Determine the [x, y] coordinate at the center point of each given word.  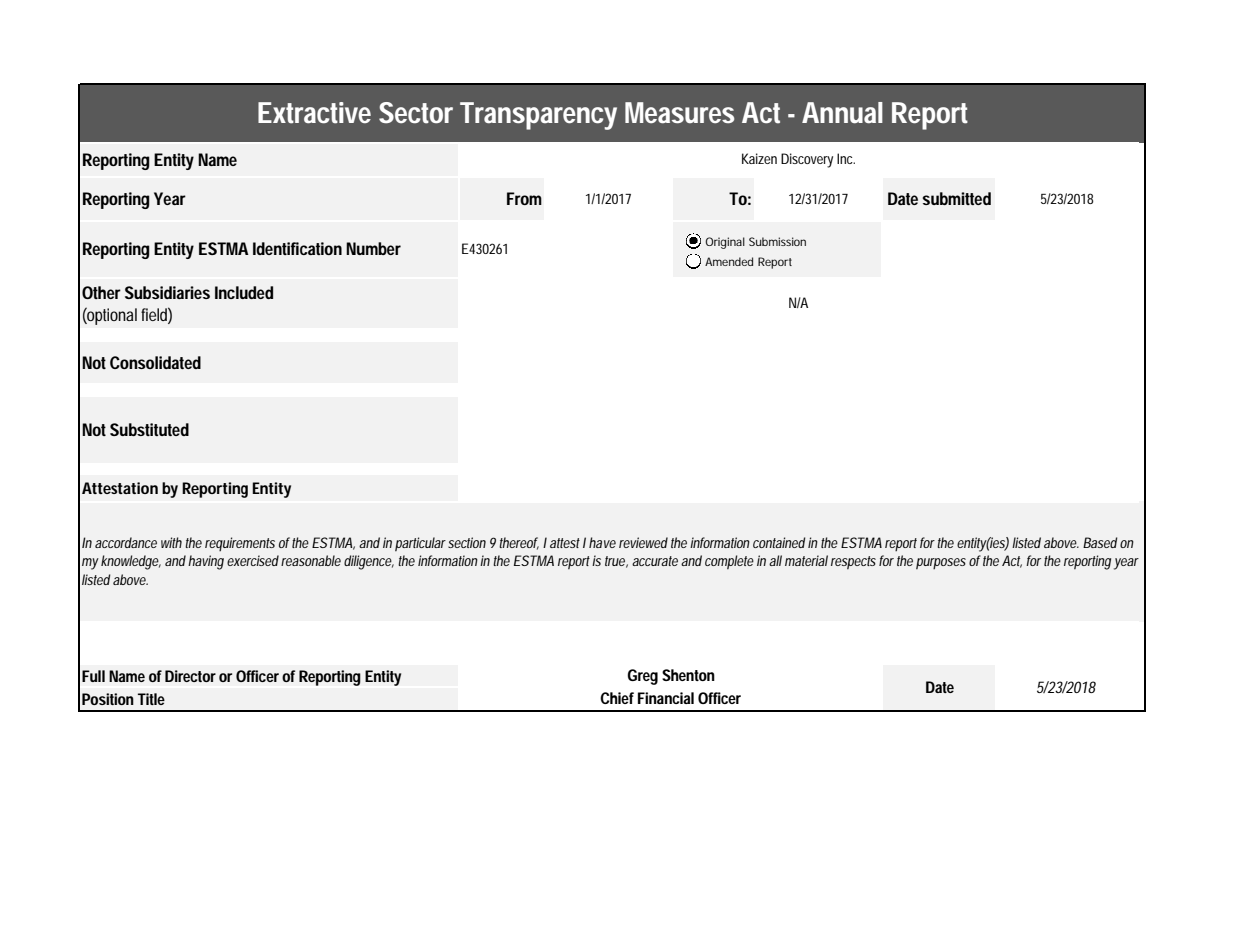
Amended [729, 261]
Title [151, 699]
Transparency [538, 116]
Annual [842, 113]
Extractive [314, 113]
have [602, 542]
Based [1100, 542]
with [171, 542]
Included [244, 292]
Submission [777, 241]
